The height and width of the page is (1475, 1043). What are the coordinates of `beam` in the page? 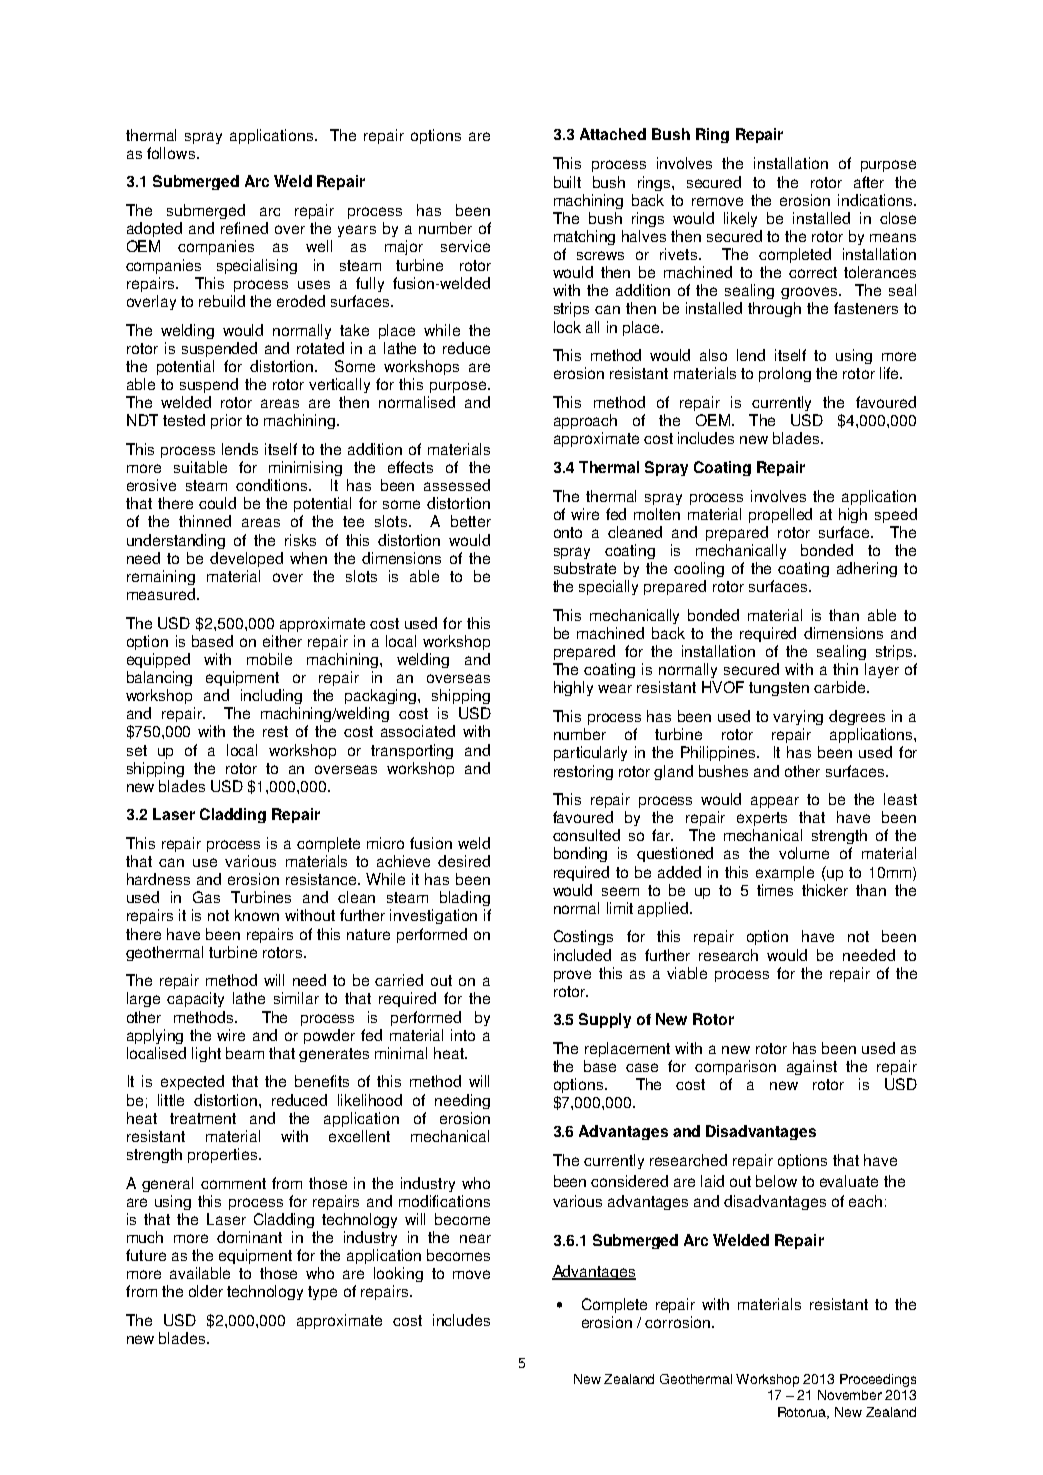 It's located at (245, 1053).
